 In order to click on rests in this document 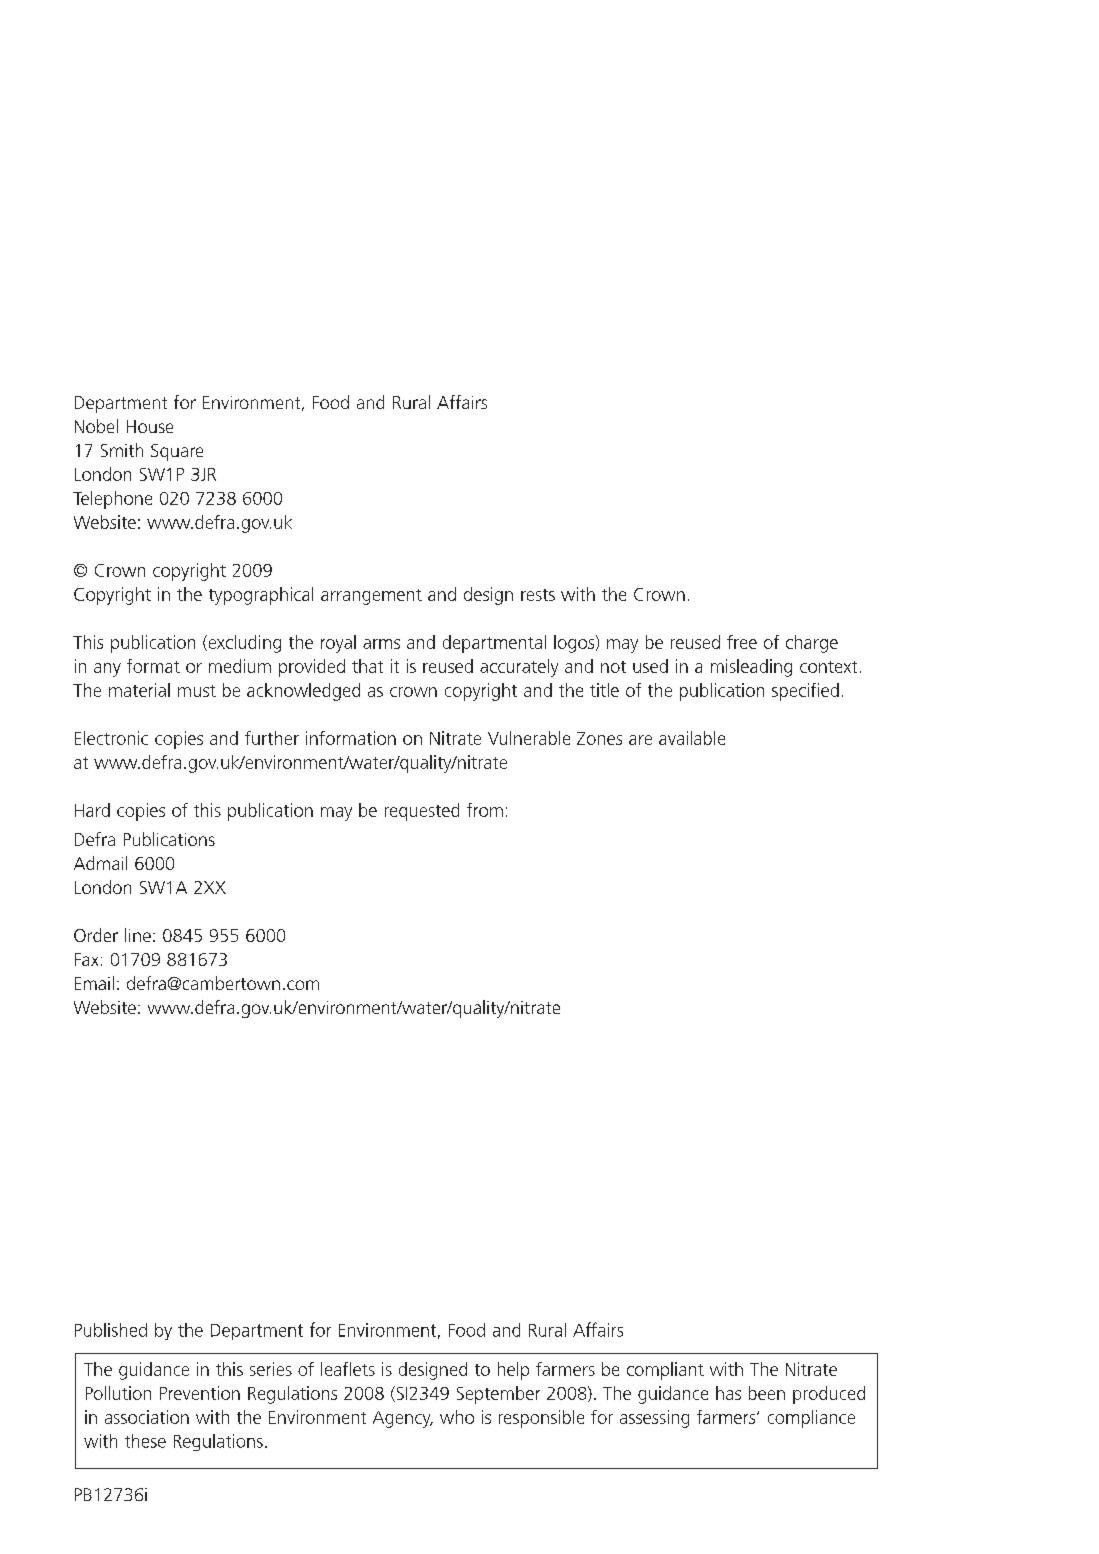, I will do `click(538, 595)`.
